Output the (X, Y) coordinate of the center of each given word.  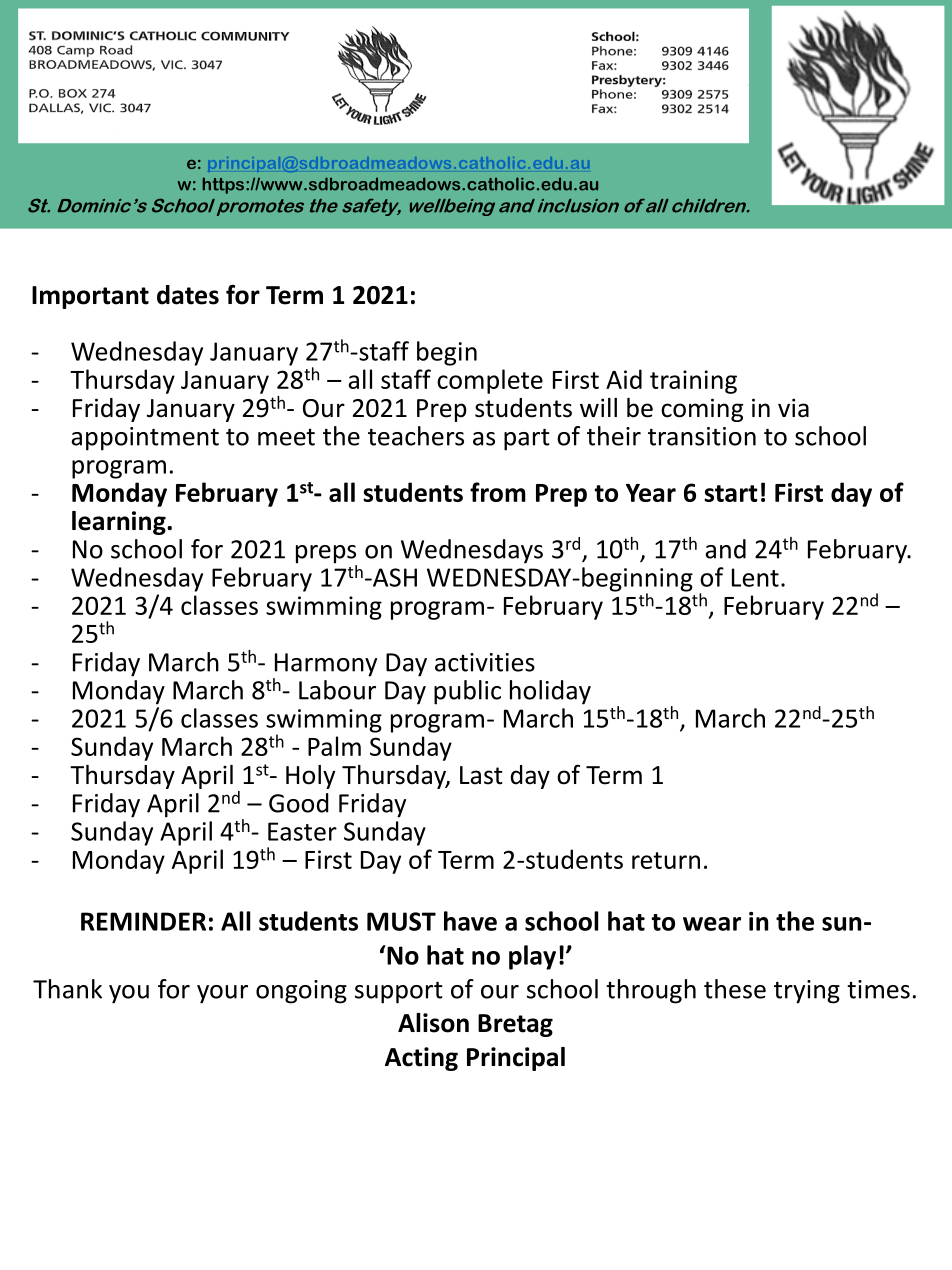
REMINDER (143, 921)
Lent (755, 577)
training (693, 382)
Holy (310, 777)
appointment (145, 439)
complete (490, 381)
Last (481, 775)
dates (188, 295)
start (731, 493)
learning (120, 523)
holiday (550, 692)
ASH (394, 577)
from (498, 492)
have (470, 921)
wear (712, 924)
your (222, 994)
